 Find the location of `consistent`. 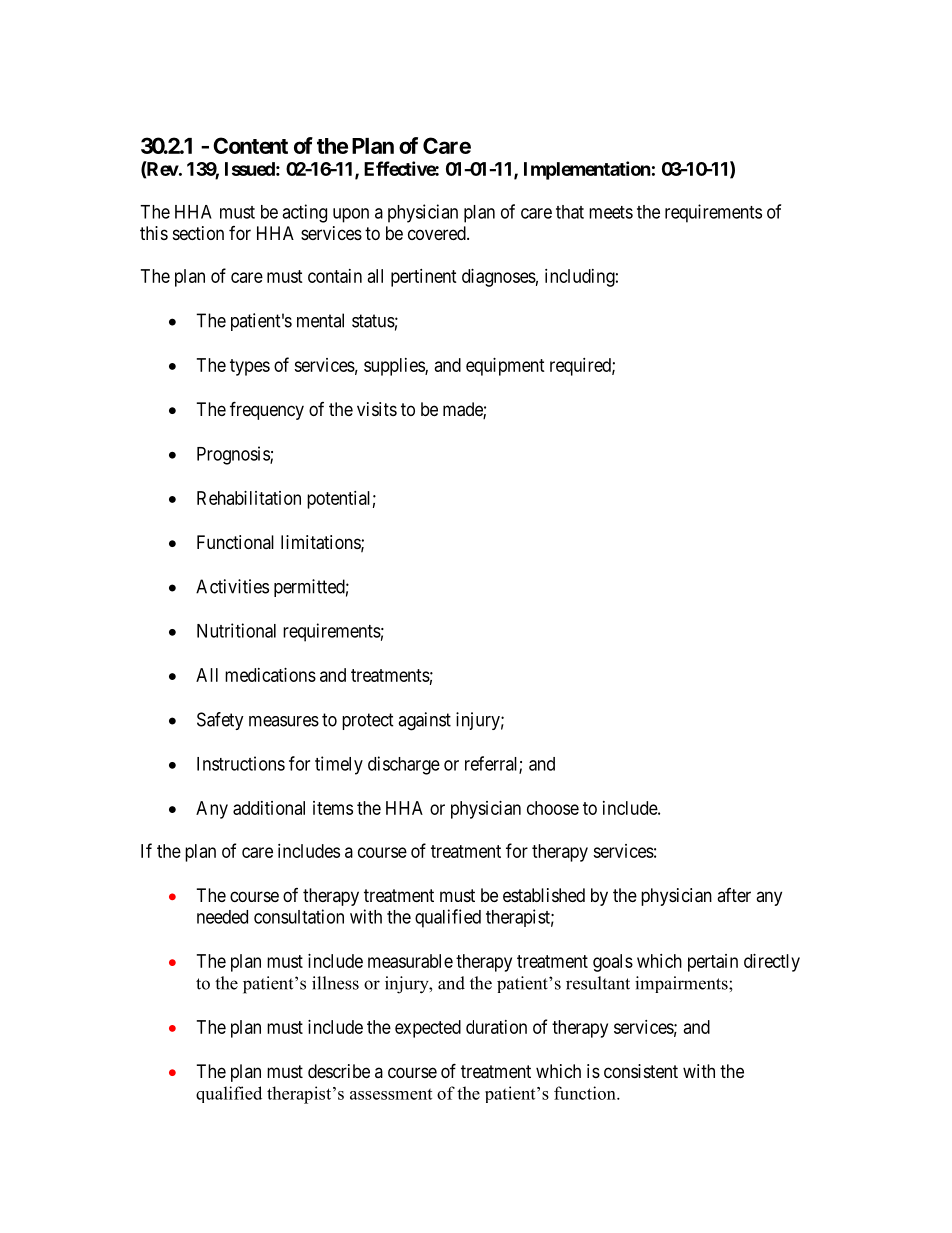

consistent is located at coordinates (641, 1071).
